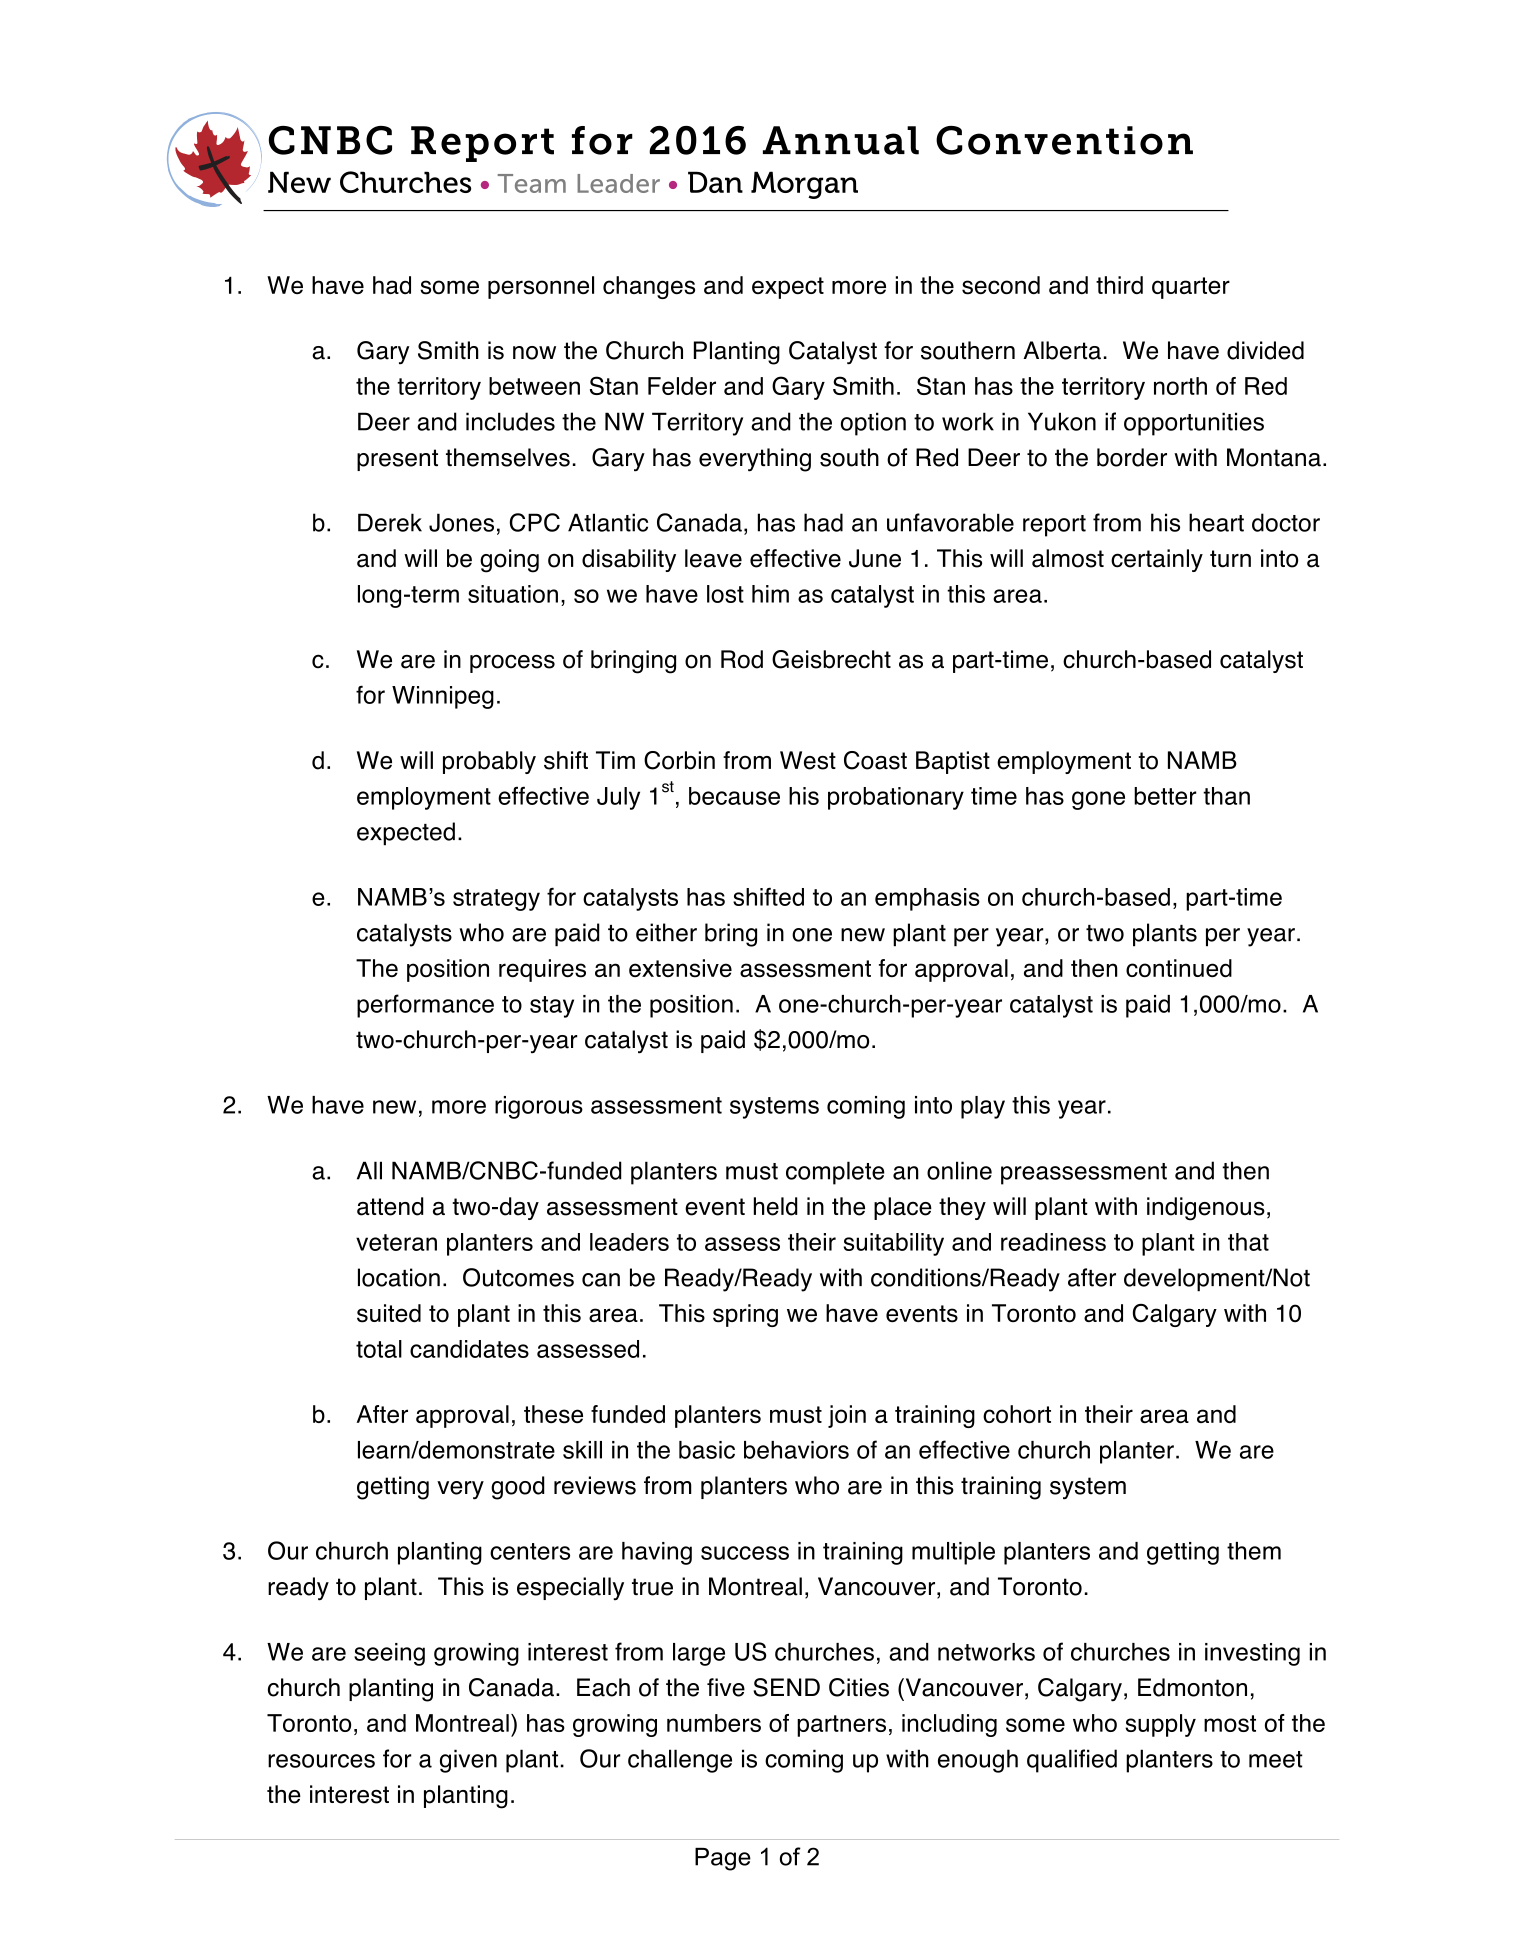  What do you see at coordinates (680, 968) in the document?
I see `extensive` at bounding box center [680, 968].
